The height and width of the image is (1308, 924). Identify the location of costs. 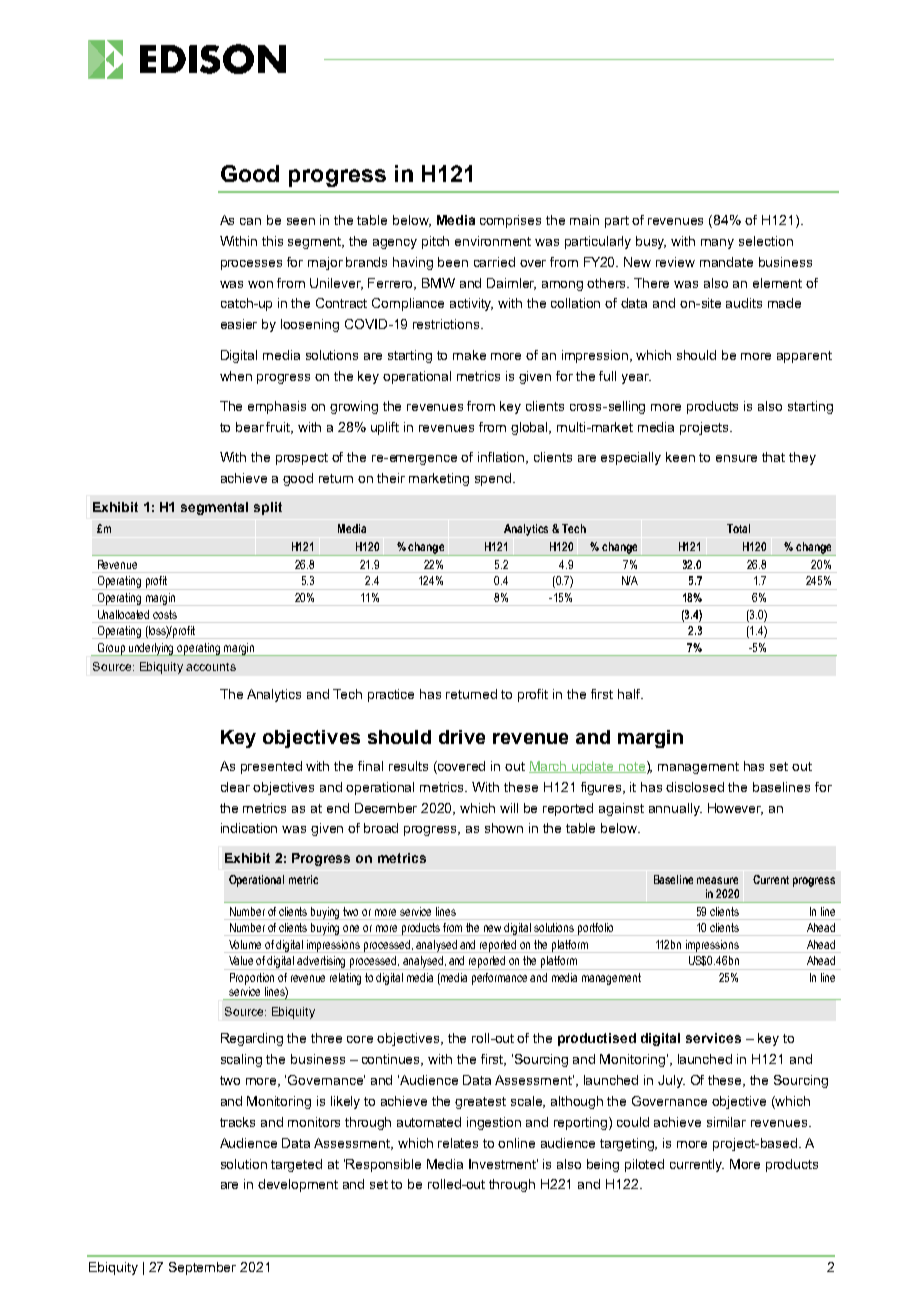
(165, 614).
